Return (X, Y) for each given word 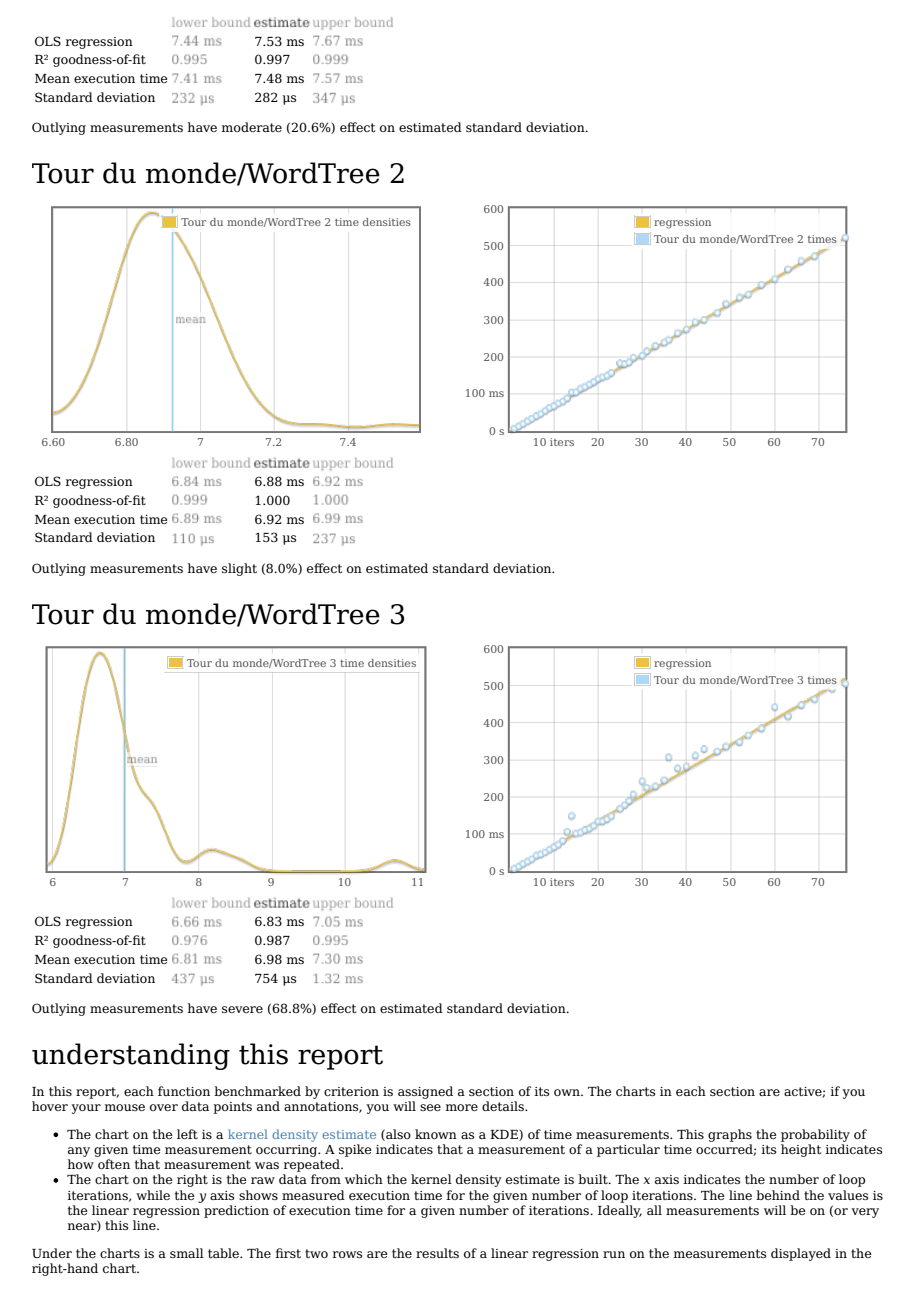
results (437, 1253)
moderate (252, 127)
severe (242, 1009)
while (153, 1195)
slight (239, 569)
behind (778, 1195)
